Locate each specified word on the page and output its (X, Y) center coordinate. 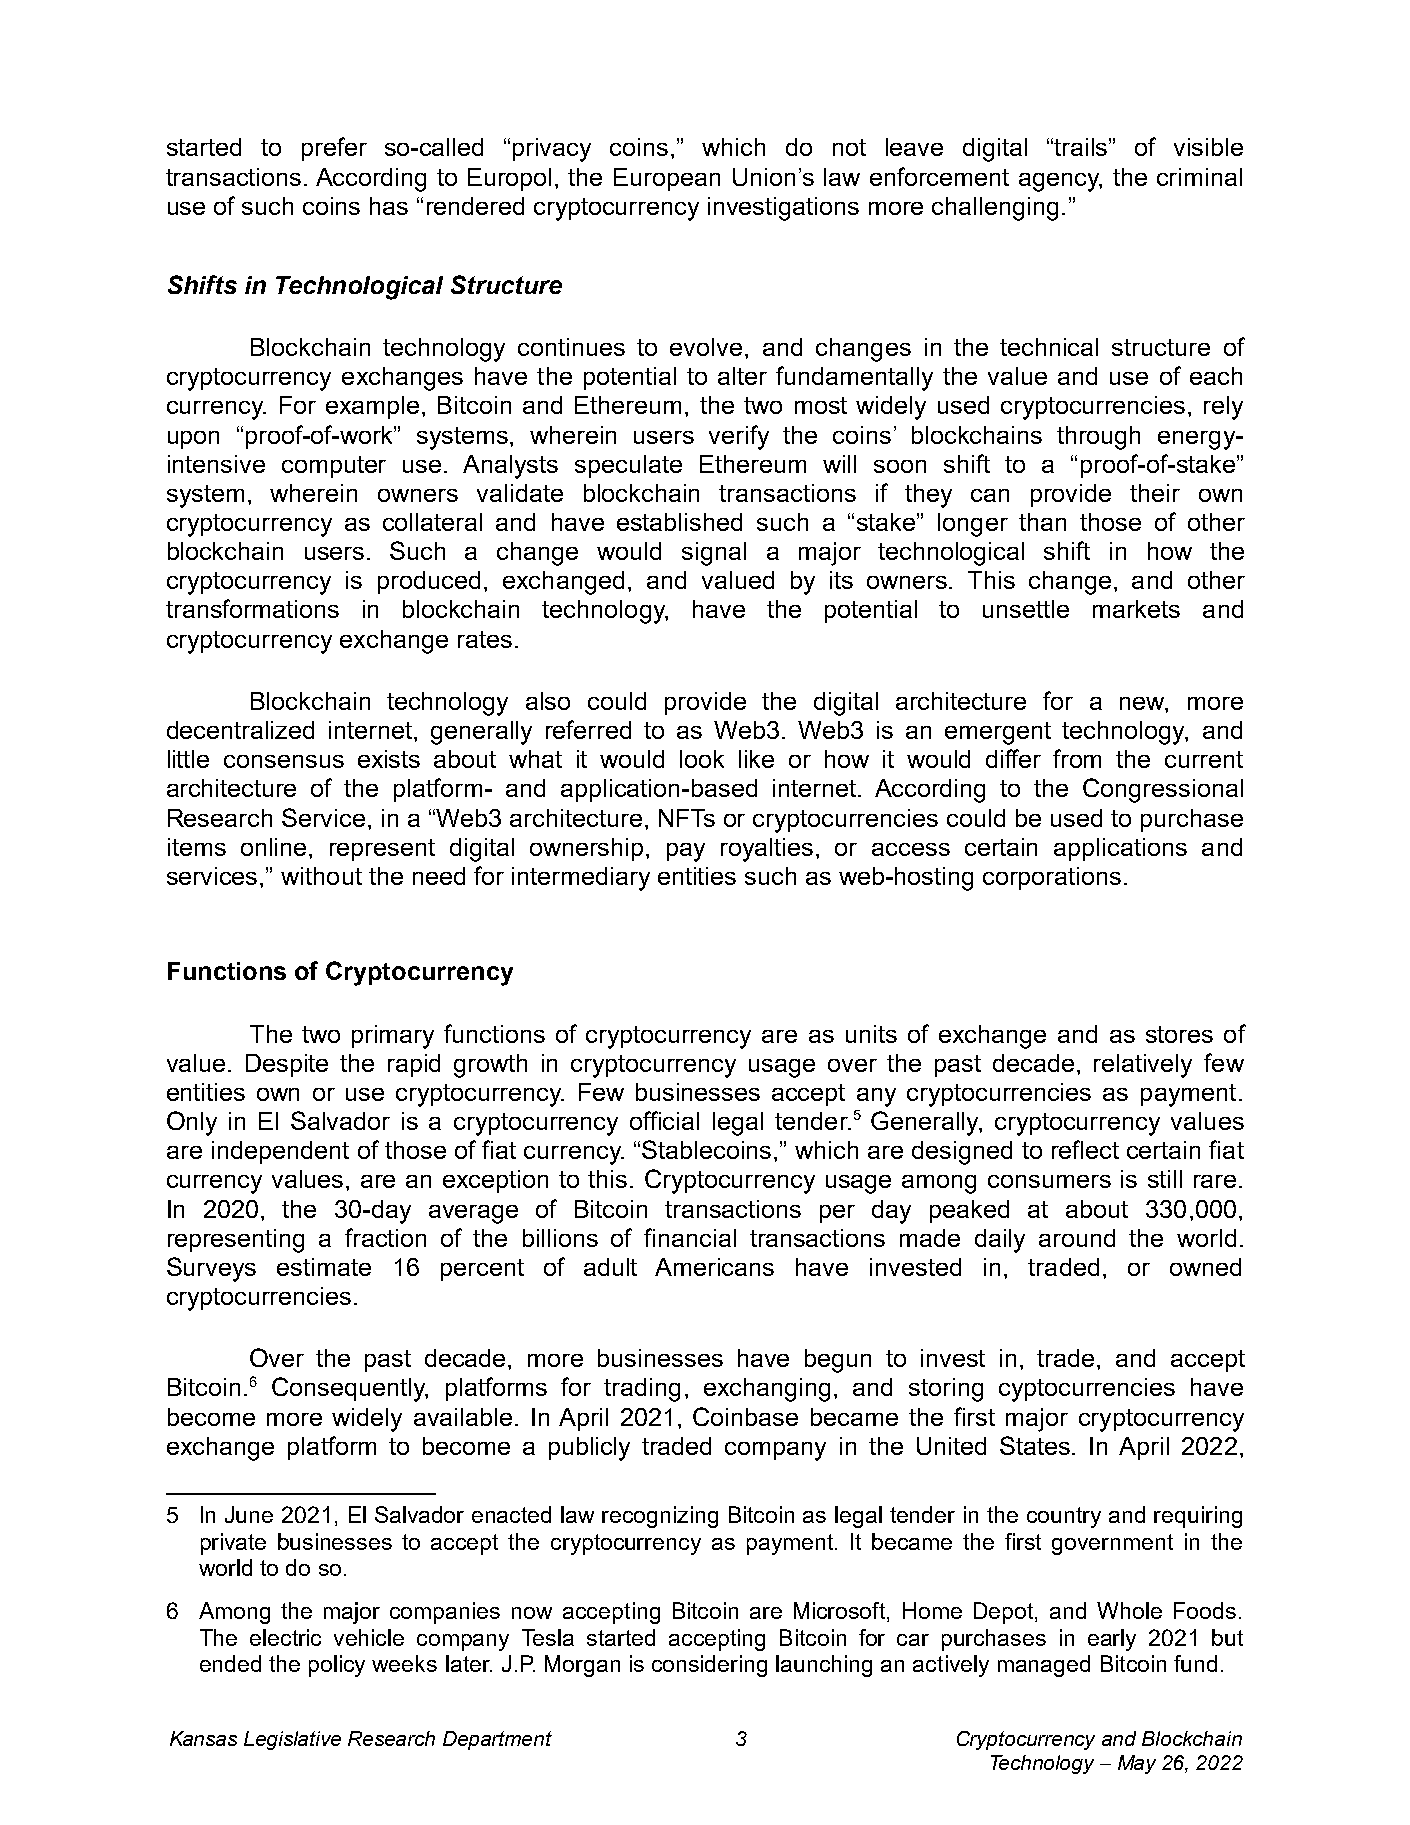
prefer (334, 149)
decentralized (240, 730)
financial (690, 1237)
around (1077, 1238)
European (667, 179)
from (1077, 758)
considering (709, 1666)
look (702, 759)
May (1137, 1764)
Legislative (292, 1740)
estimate (324, 1267)
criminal (1199, 177)
